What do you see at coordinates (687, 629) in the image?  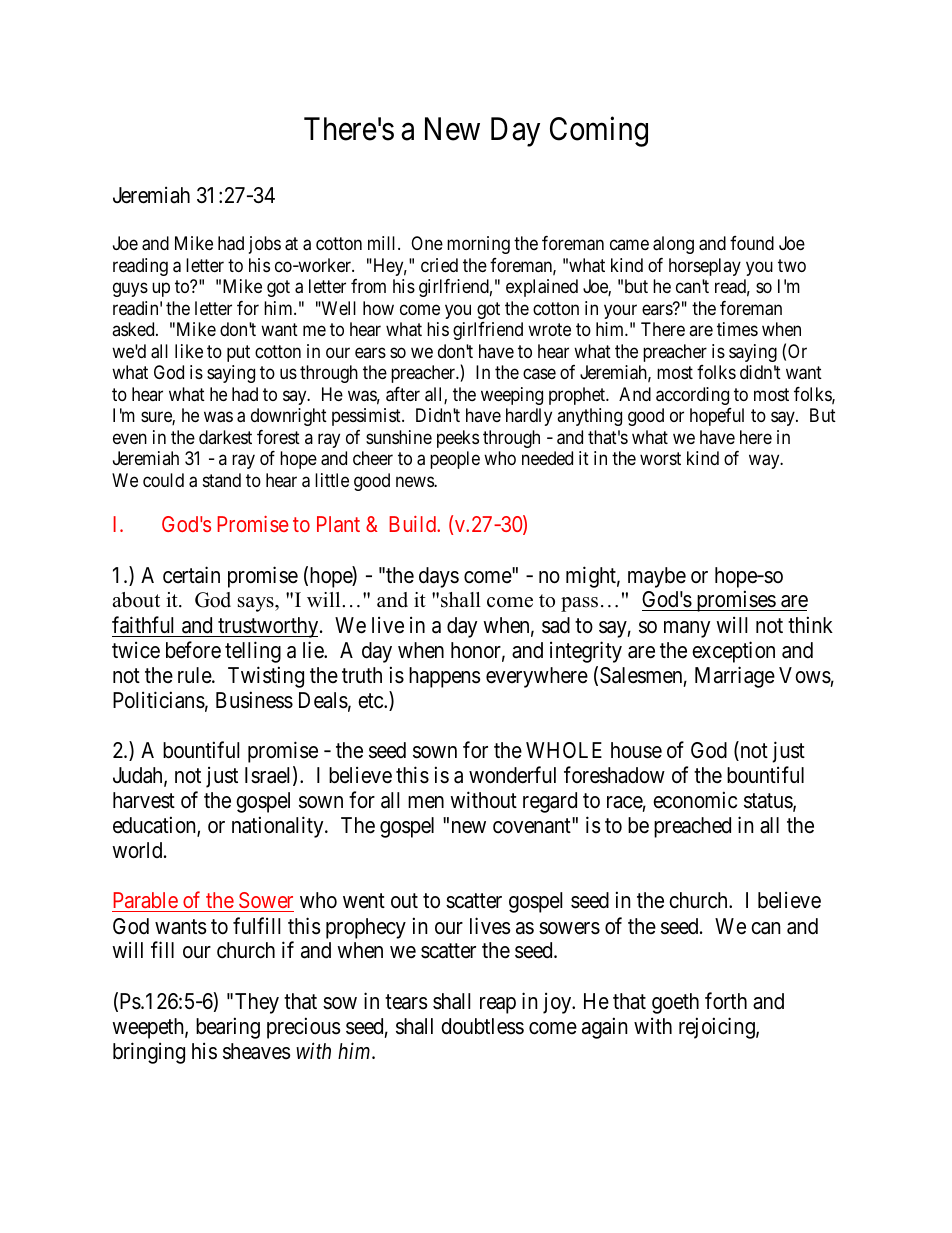 I see `many` at bounding box center [687, 629].
